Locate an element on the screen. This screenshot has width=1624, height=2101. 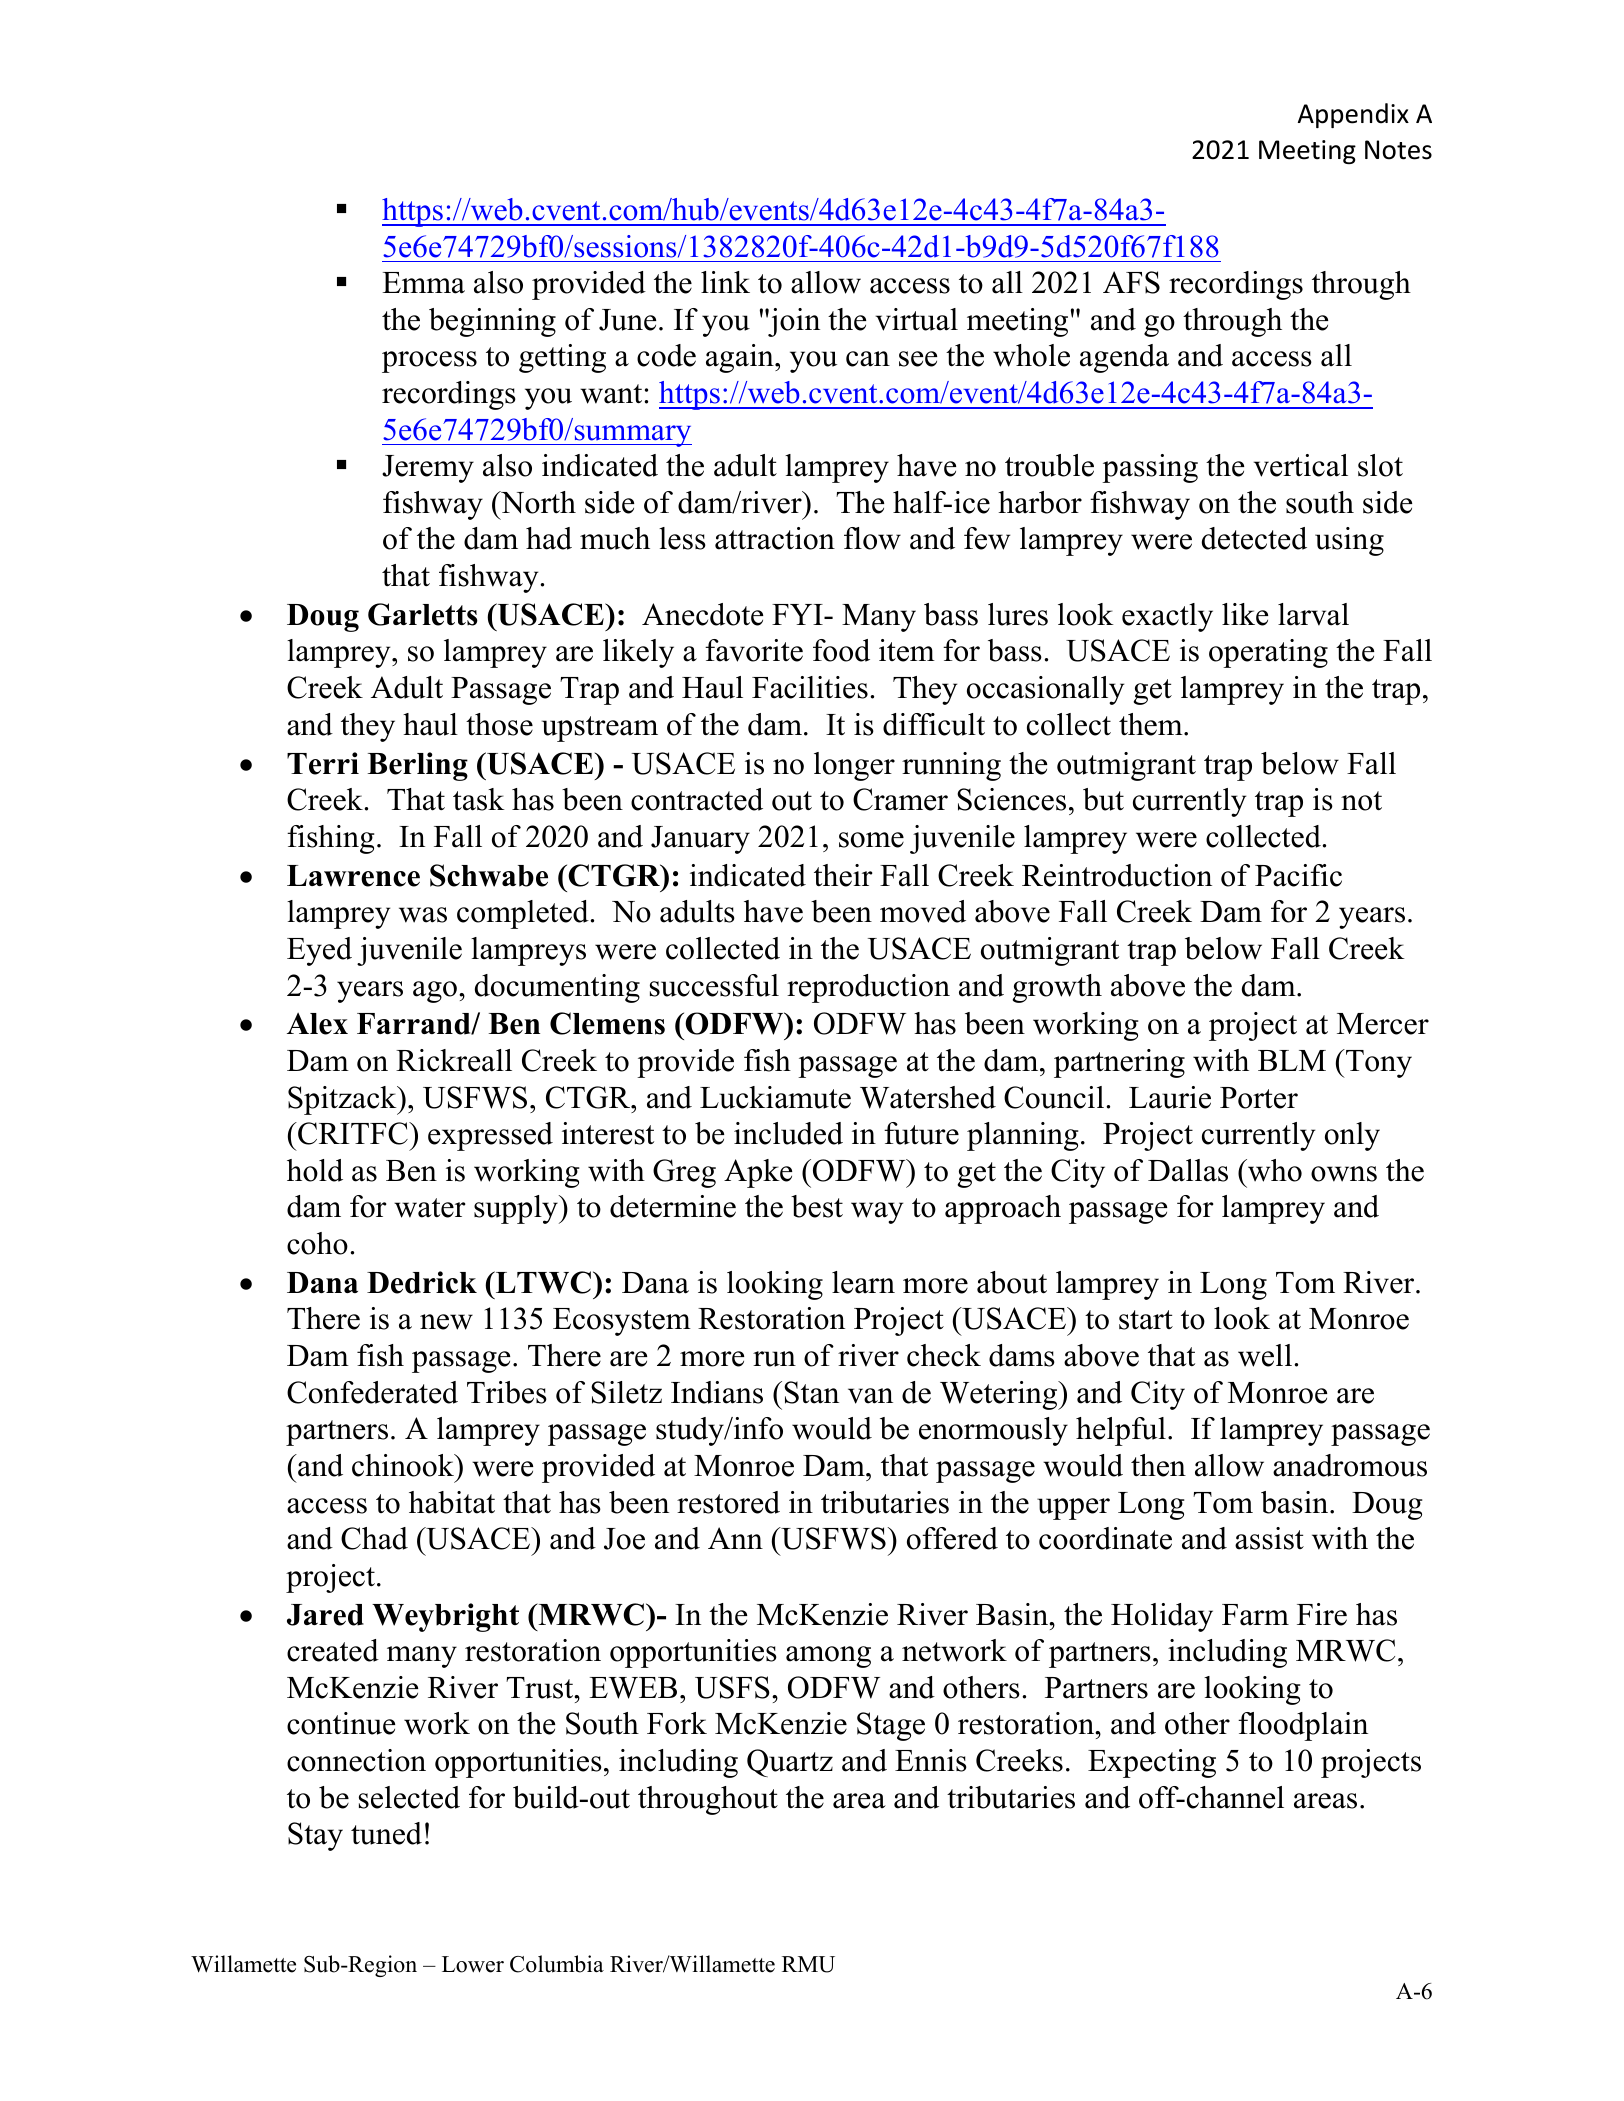
Lower is located at coordinates (473, 1964).
